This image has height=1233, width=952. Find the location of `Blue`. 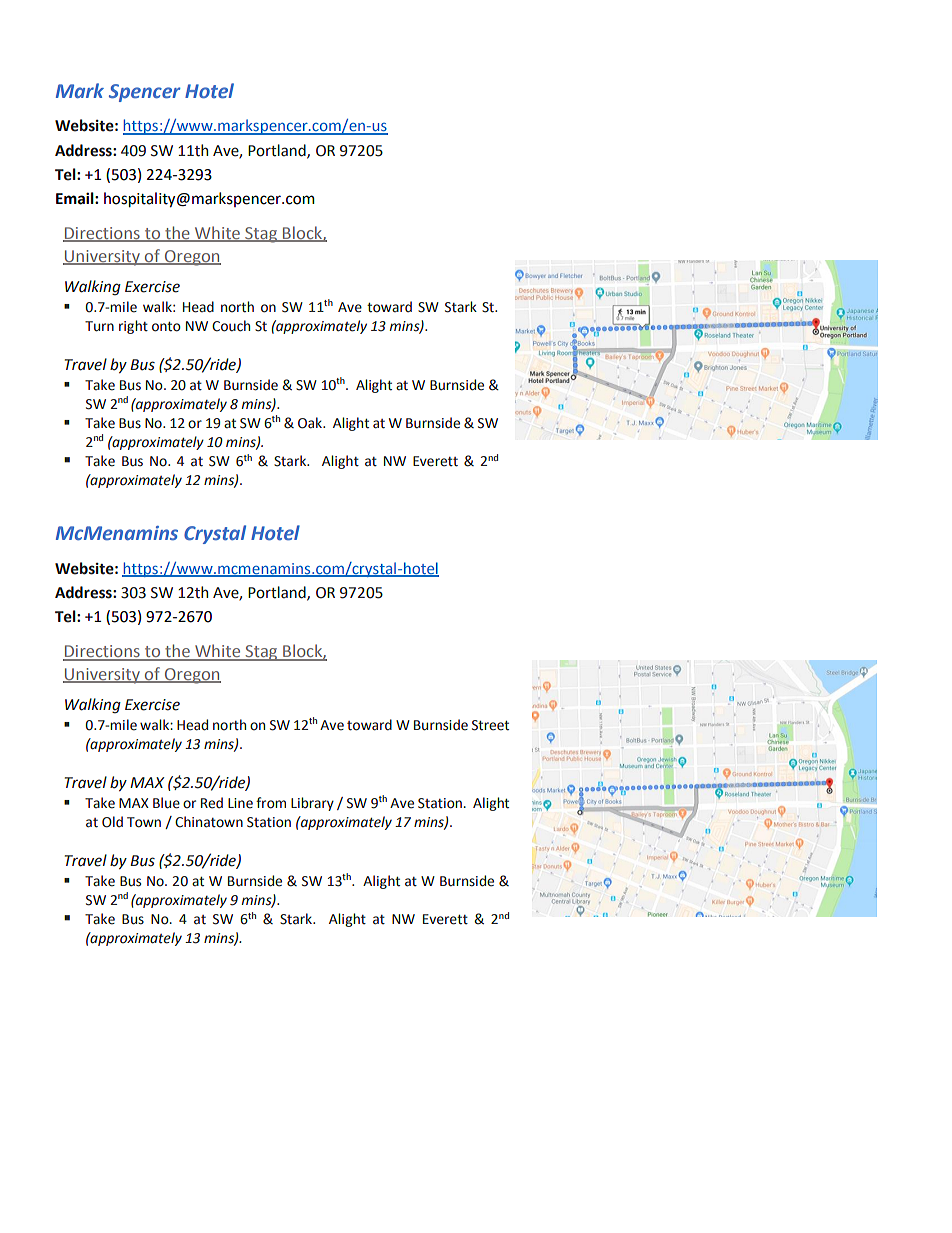

Blue is located at coordinates (166, 803).
